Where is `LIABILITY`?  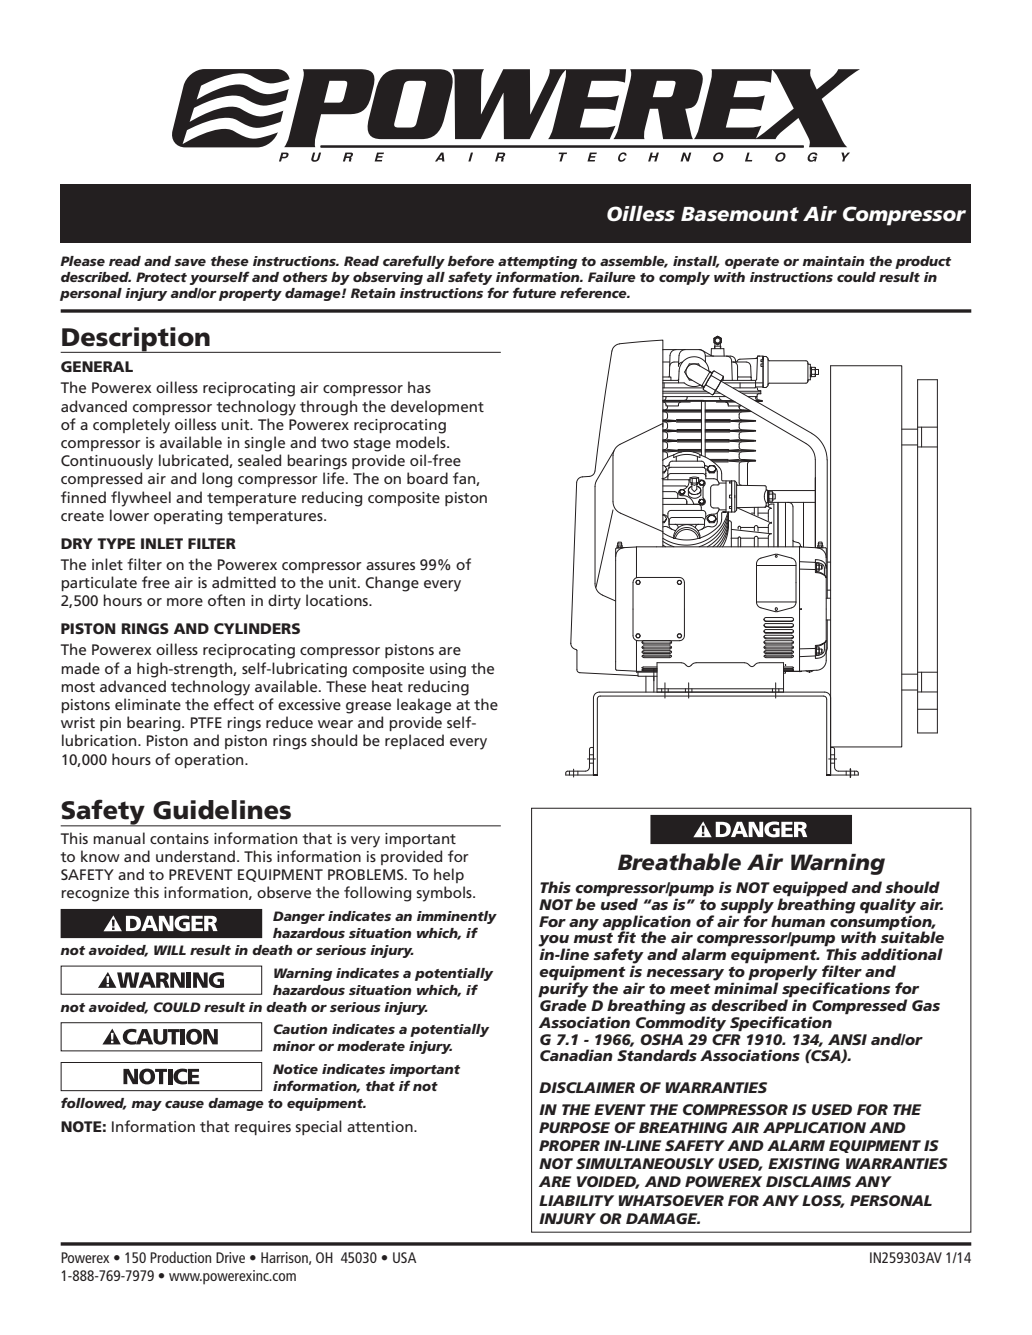
LIABILITY is located at coordinates (576, 1200).
